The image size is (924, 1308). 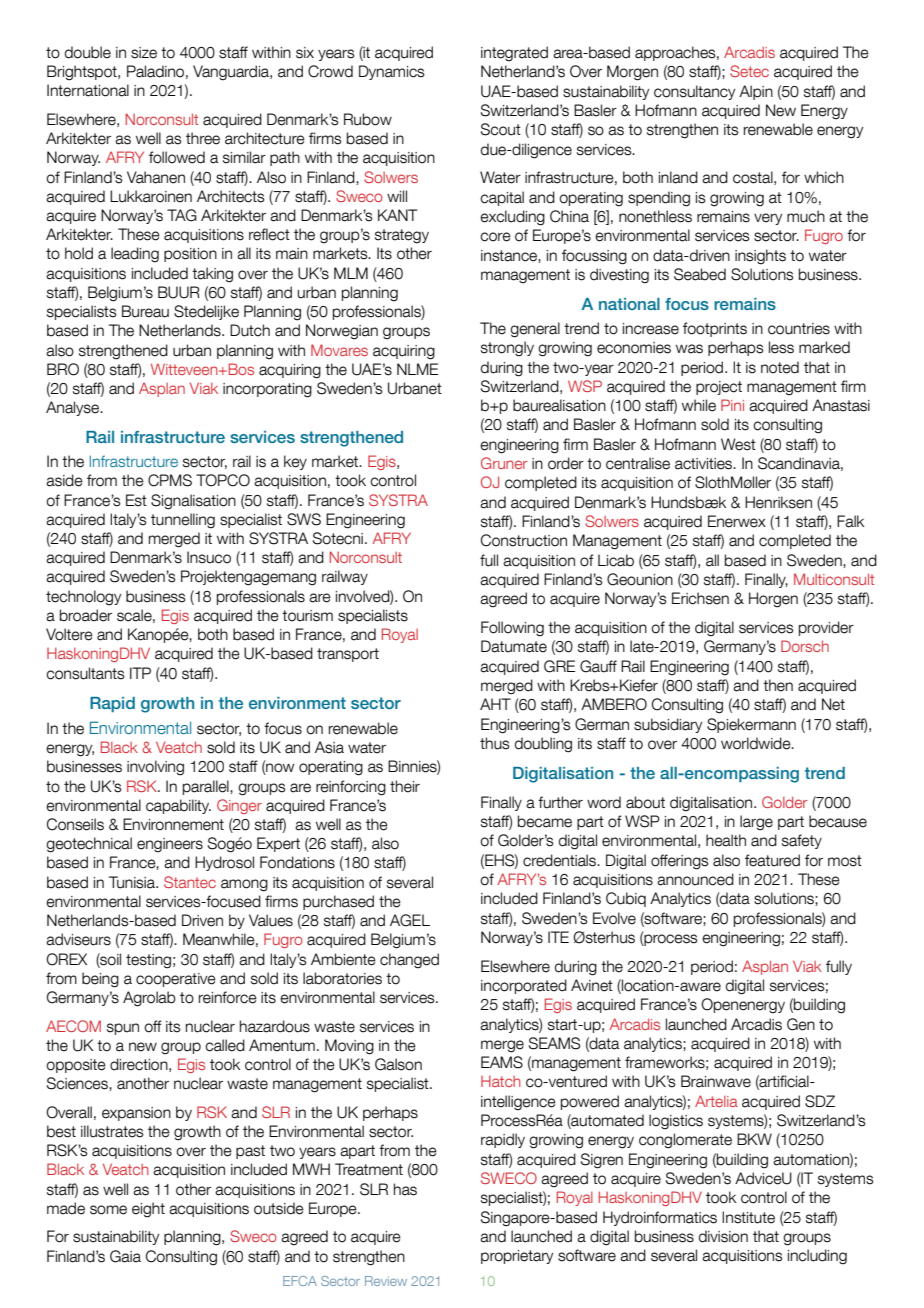 I want to click on noted, so click(x=780, y=367).
